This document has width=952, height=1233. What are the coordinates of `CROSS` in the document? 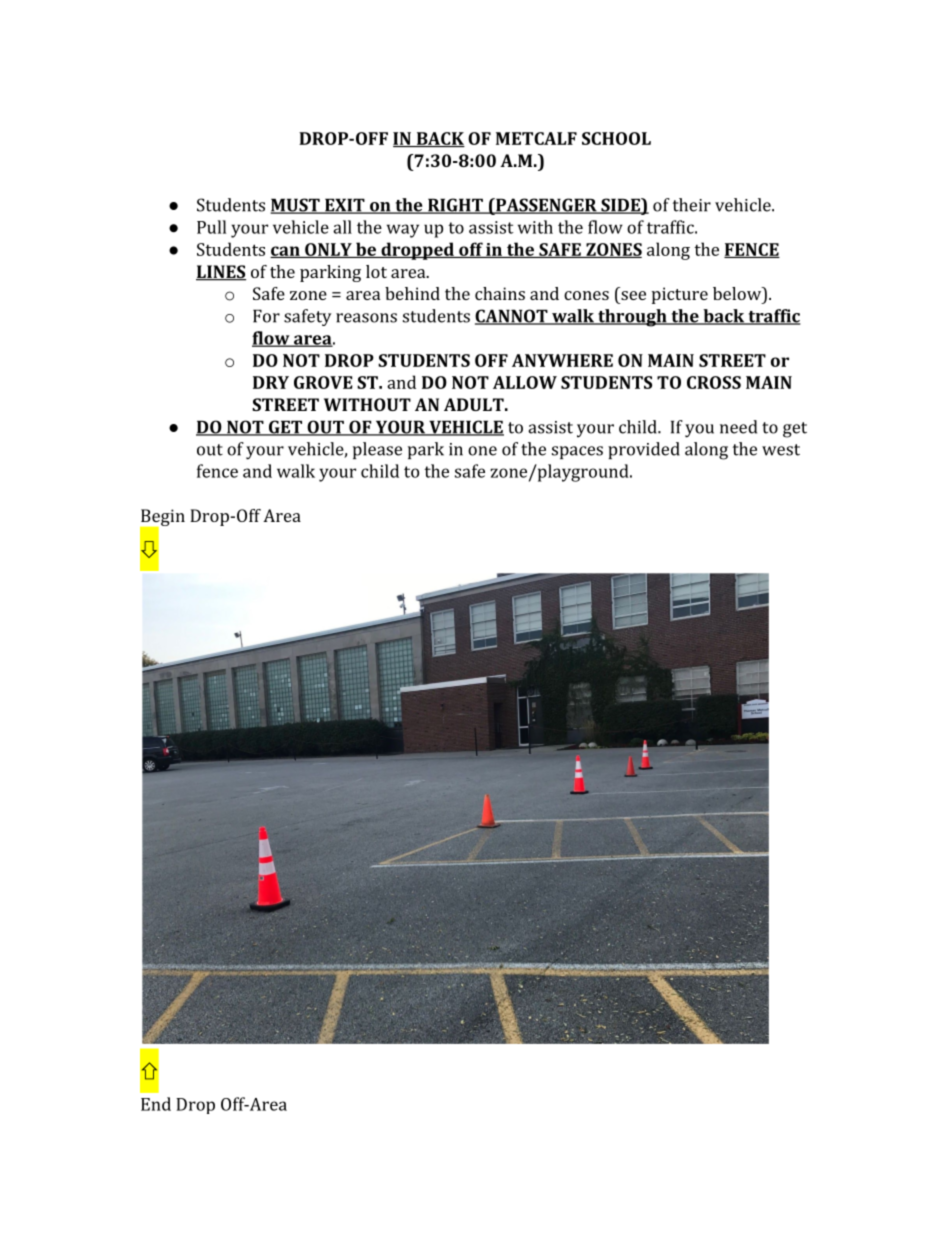 It's located at (714, 382).
